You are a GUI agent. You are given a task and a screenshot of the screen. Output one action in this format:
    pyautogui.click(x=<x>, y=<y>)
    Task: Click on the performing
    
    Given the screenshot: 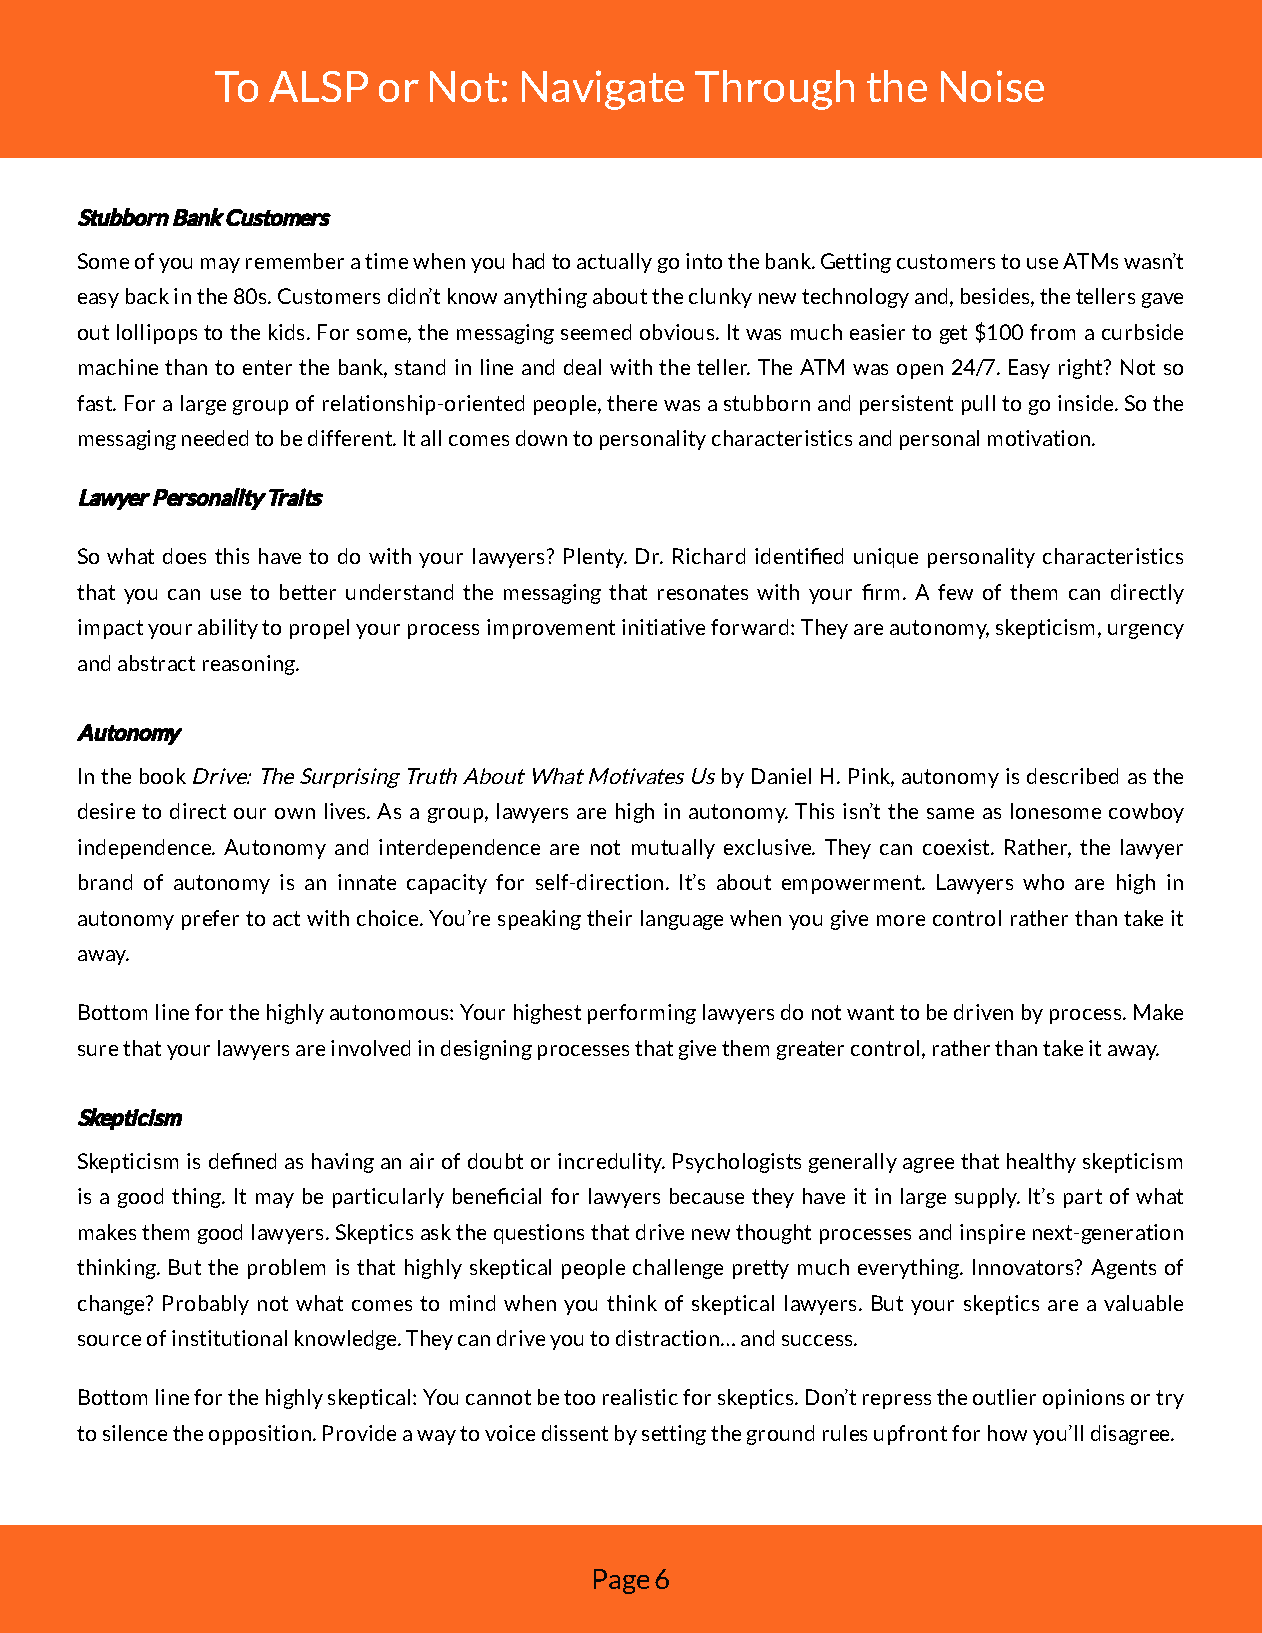 What is the action you would take?
    pyautogui.click(x=642, y=1014)
